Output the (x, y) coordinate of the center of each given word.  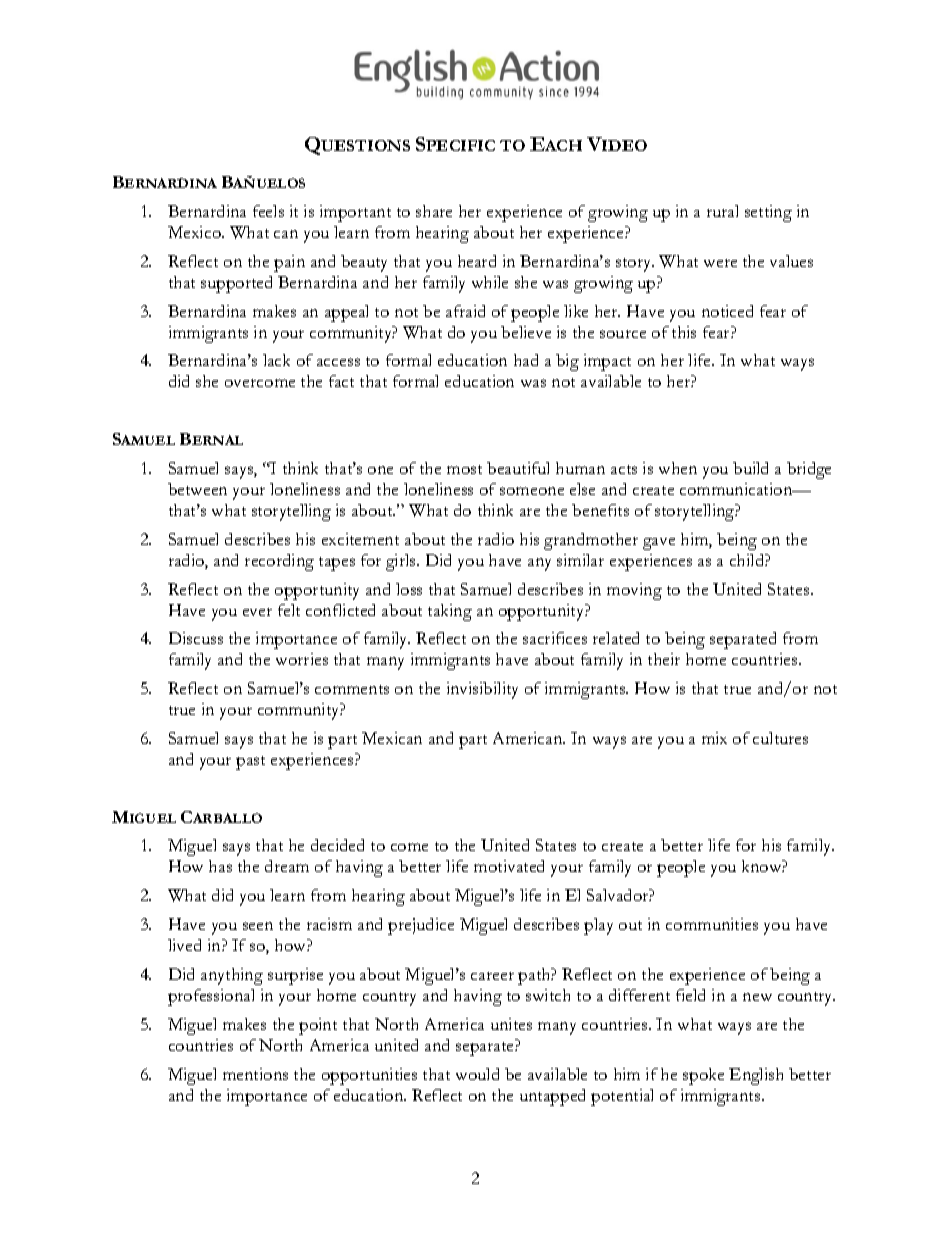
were (720, 263)
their (664, 659)
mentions (255, 1074)
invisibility (482, 690)
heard (477, 261)
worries (302, 659)
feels (268, 211)
